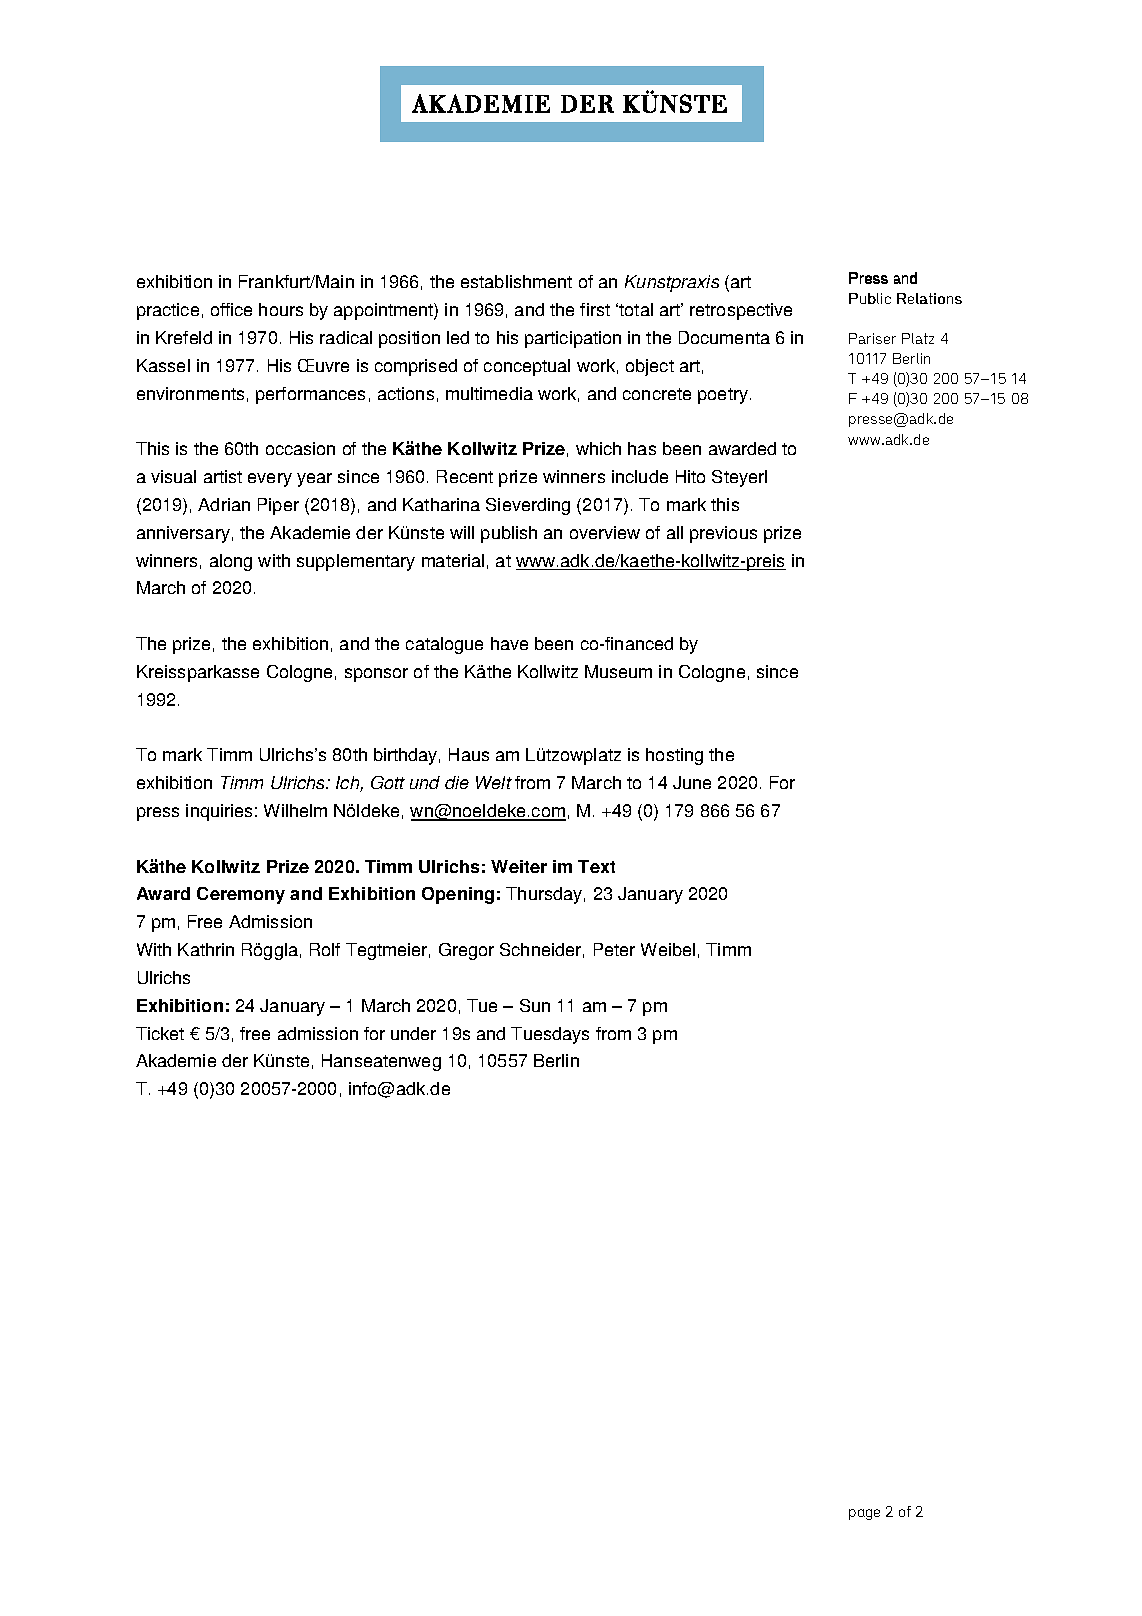 The height and width of the screenshot is (1616, 1142). What do you see at coordinates (741, 311) in the screenshot?
I see `retrospective` at bounding box center [741, 311].
